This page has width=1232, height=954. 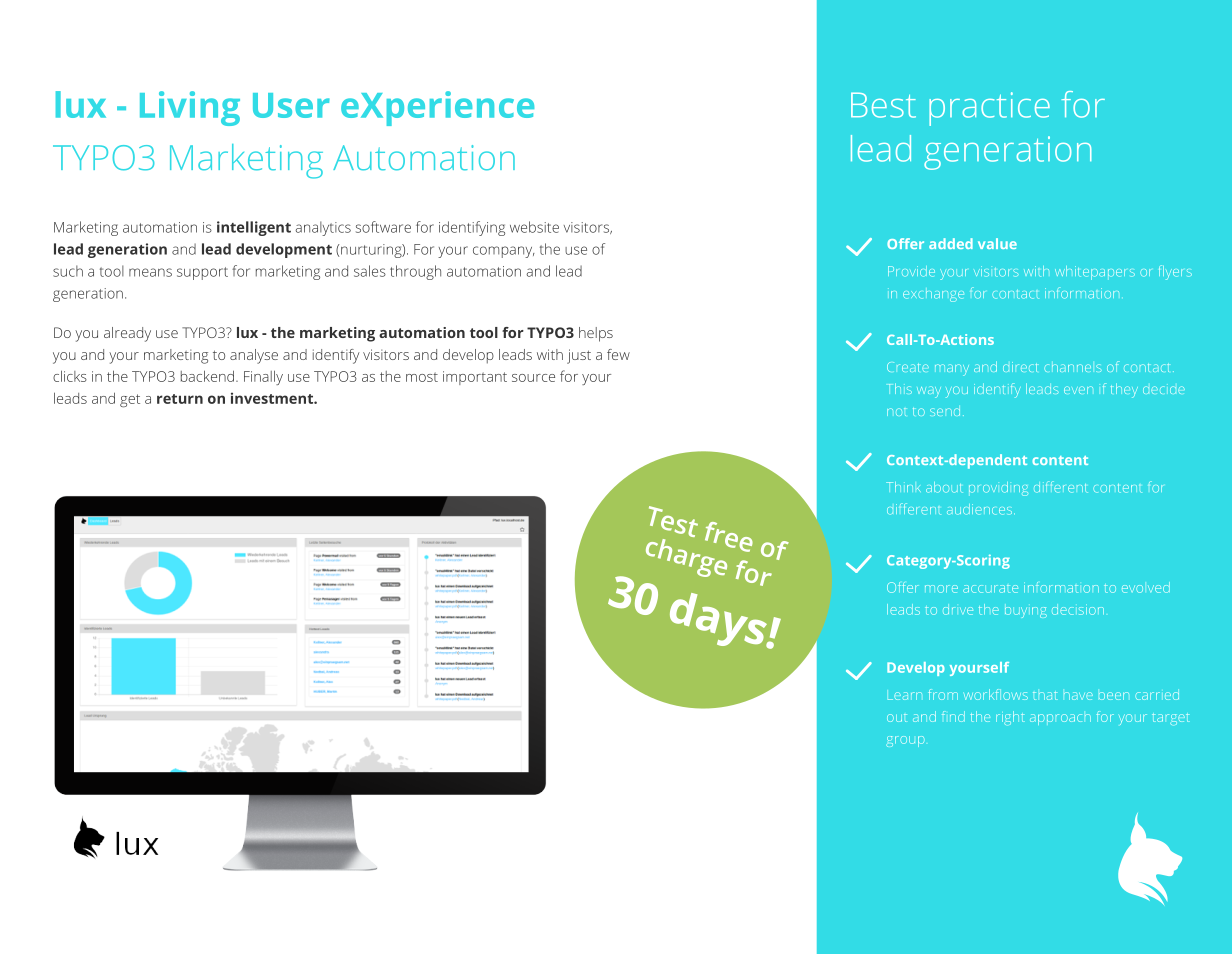 What do you see at coordinates (905, 696) in the page?
I see `Learn` at bounding box center [905, 696].
